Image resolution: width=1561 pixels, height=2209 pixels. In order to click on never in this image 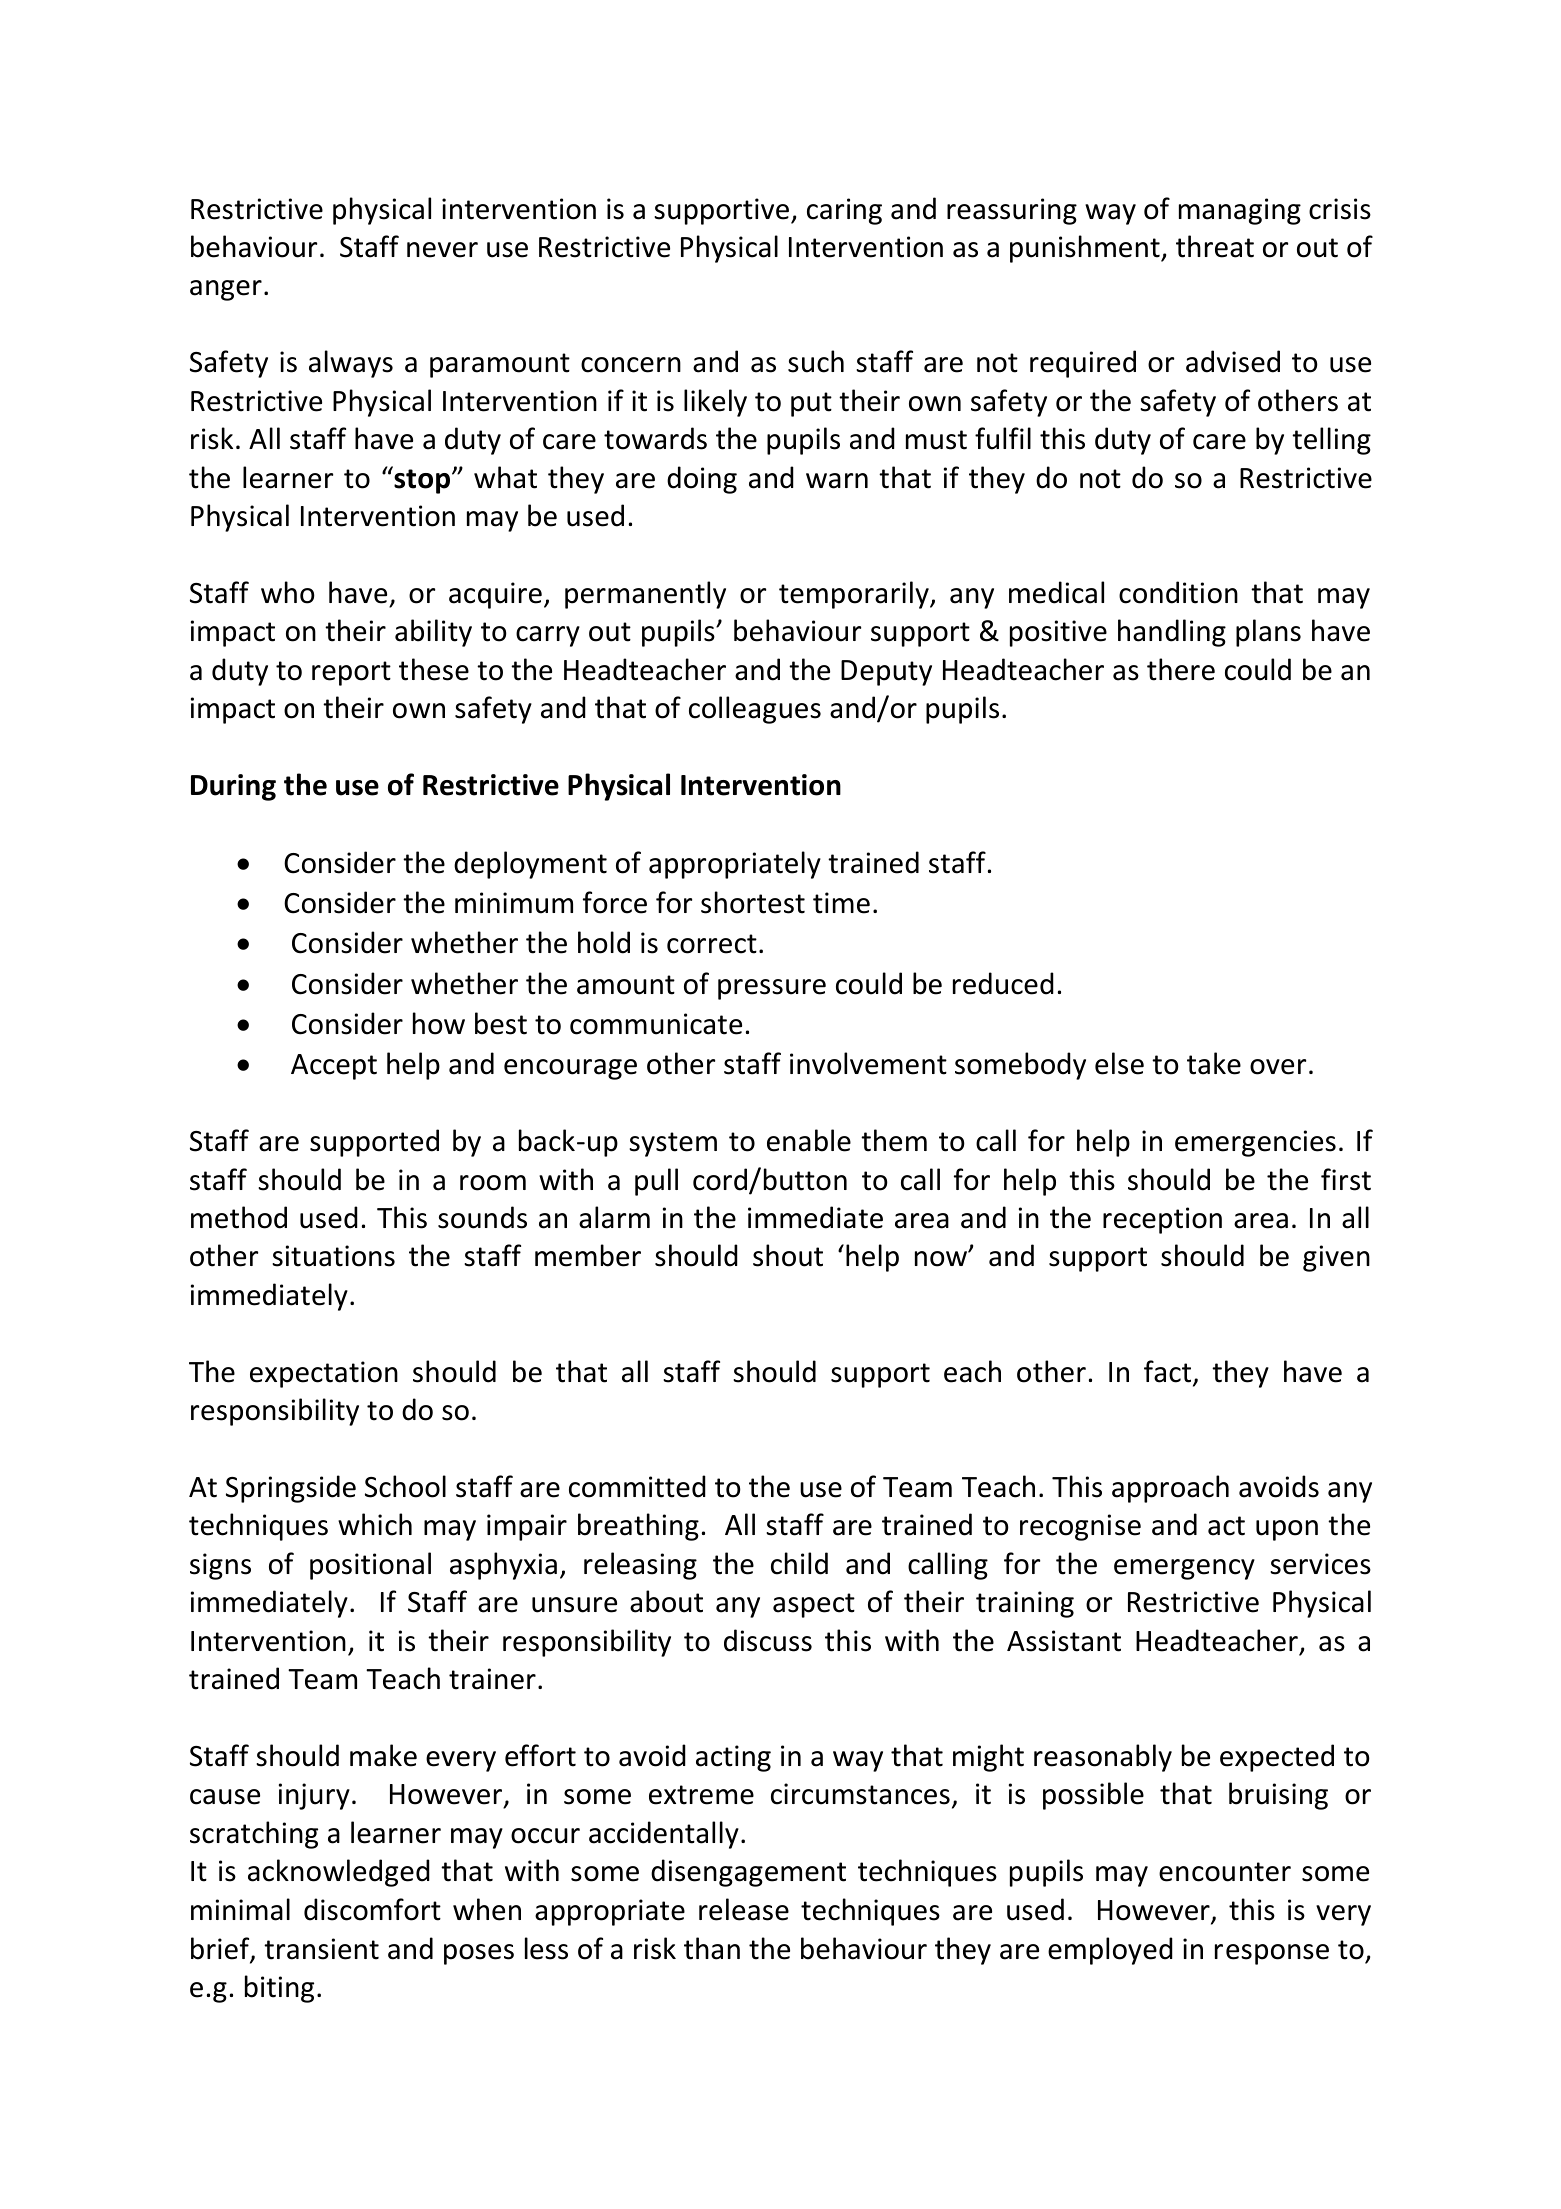, I will do `click(442, 250)`.
